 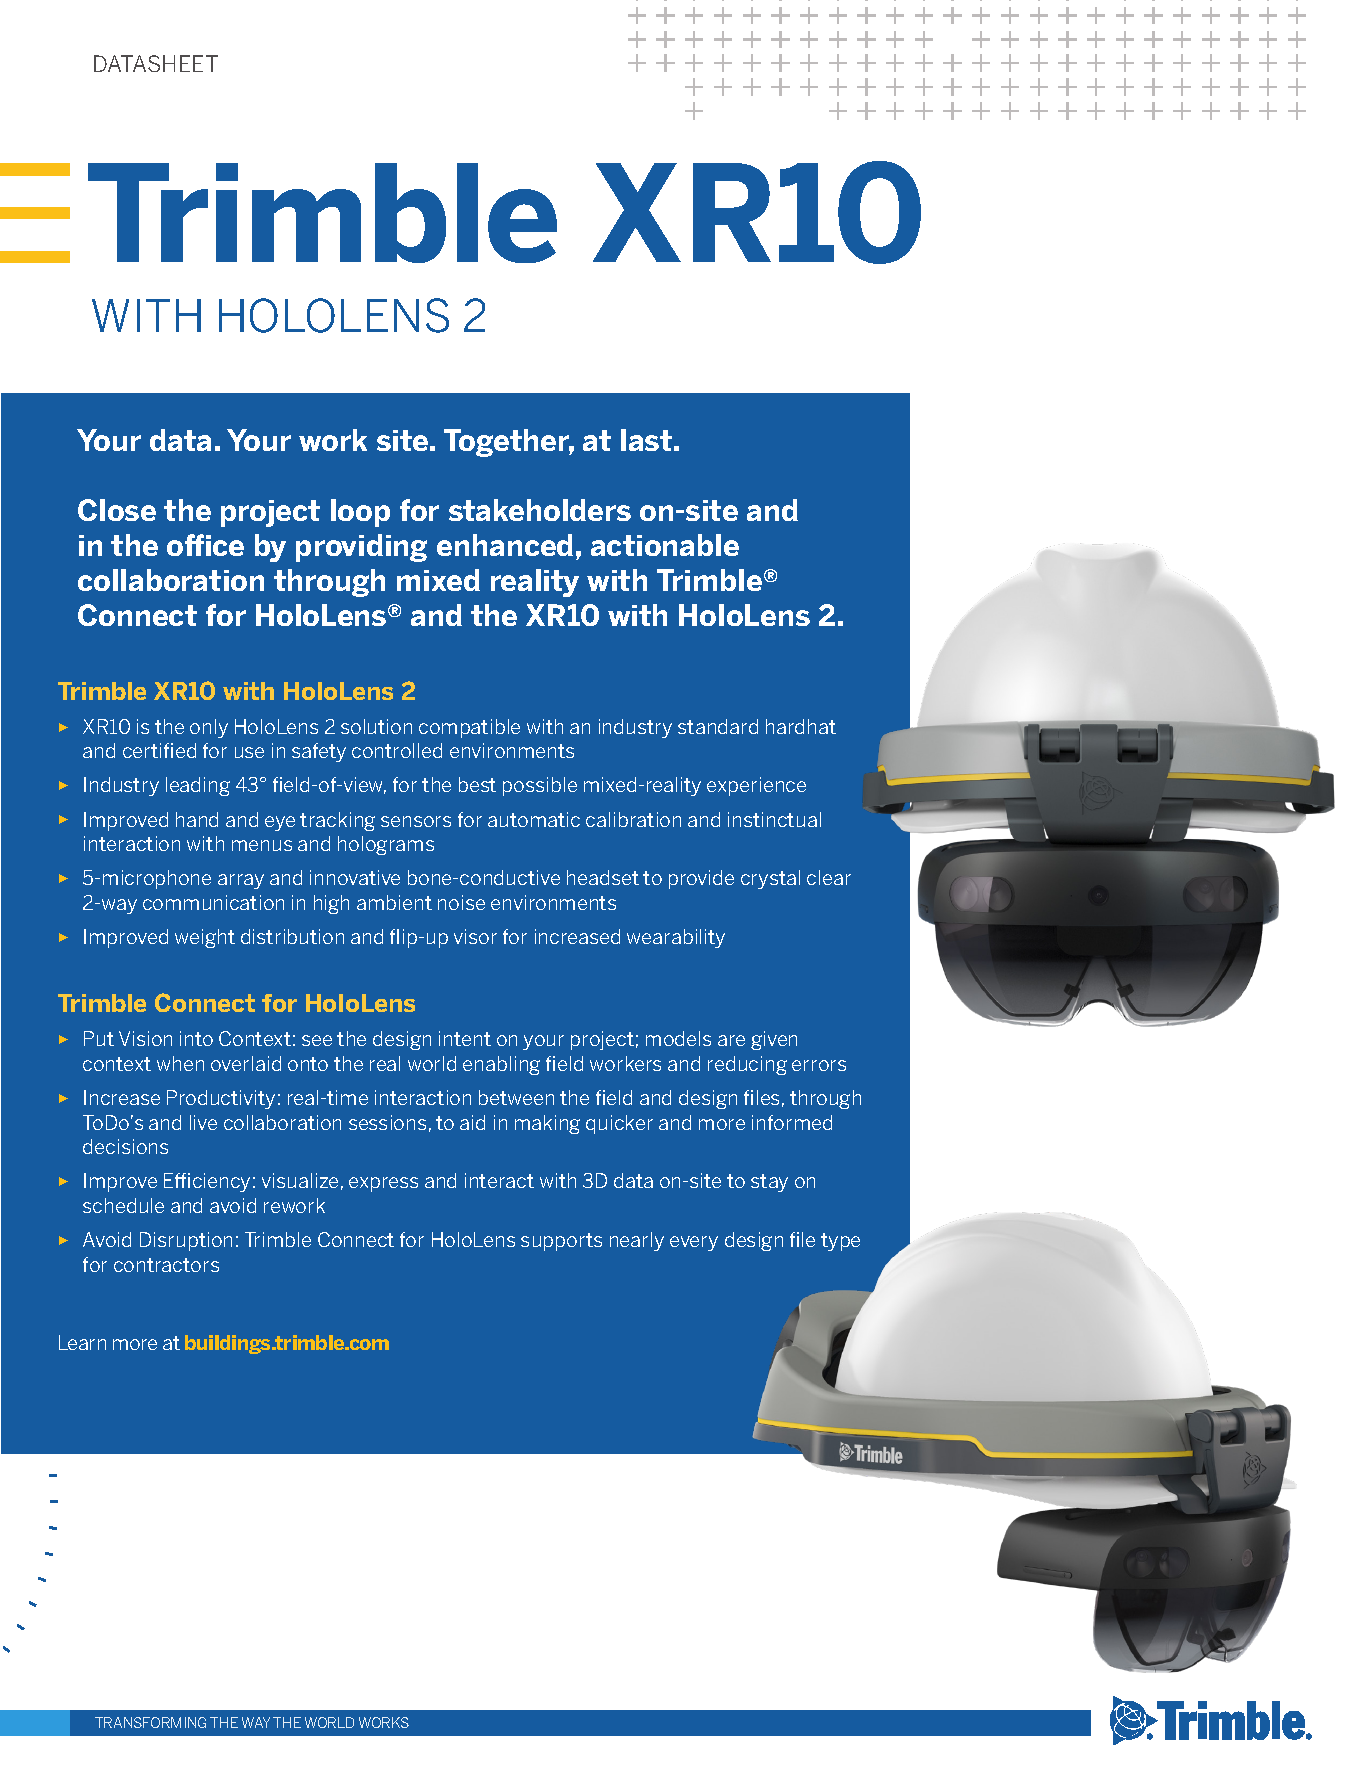 I want to click on type, so click(x=840, y=1242).
